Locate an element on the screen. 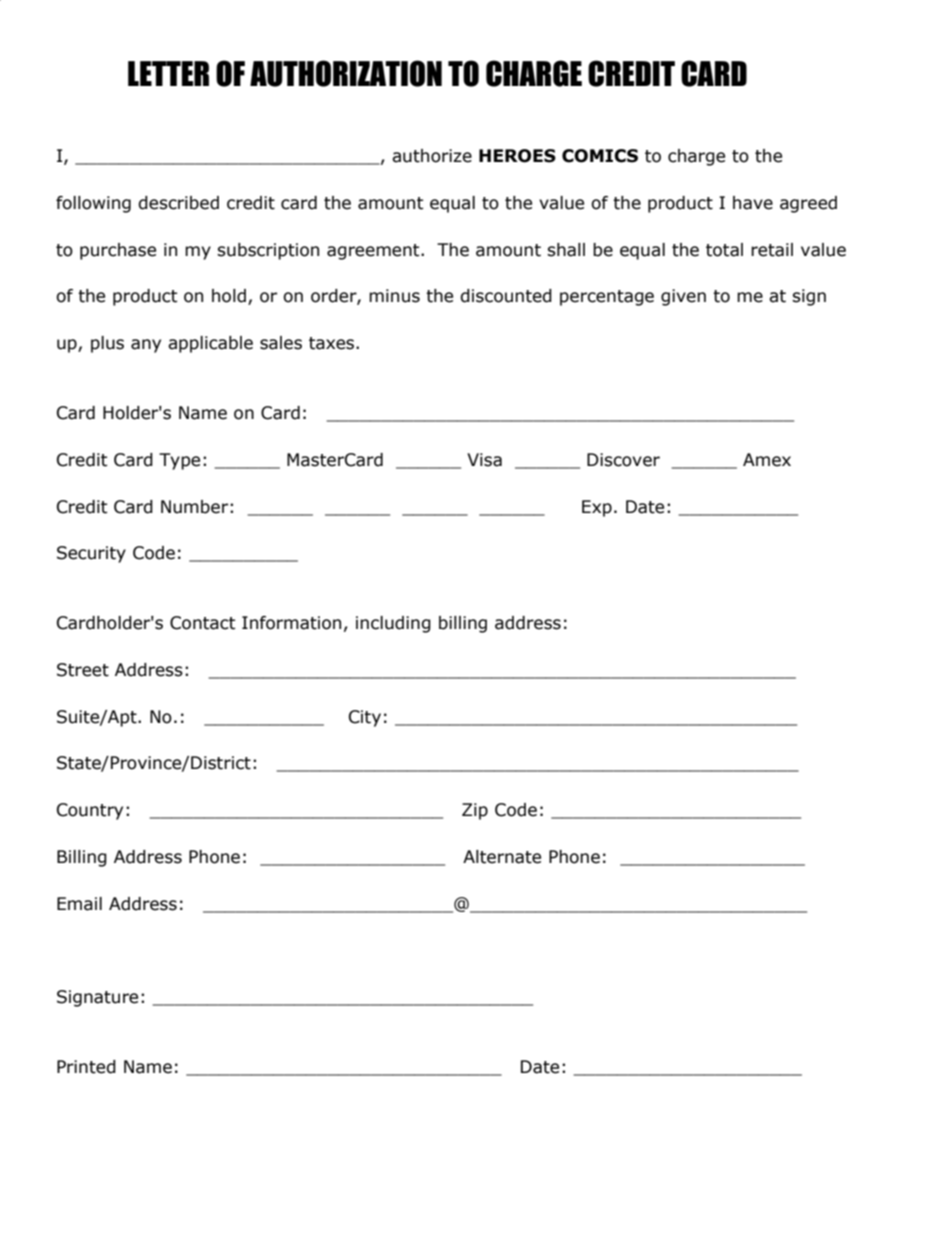  City is located at coordinates (365, 718).
